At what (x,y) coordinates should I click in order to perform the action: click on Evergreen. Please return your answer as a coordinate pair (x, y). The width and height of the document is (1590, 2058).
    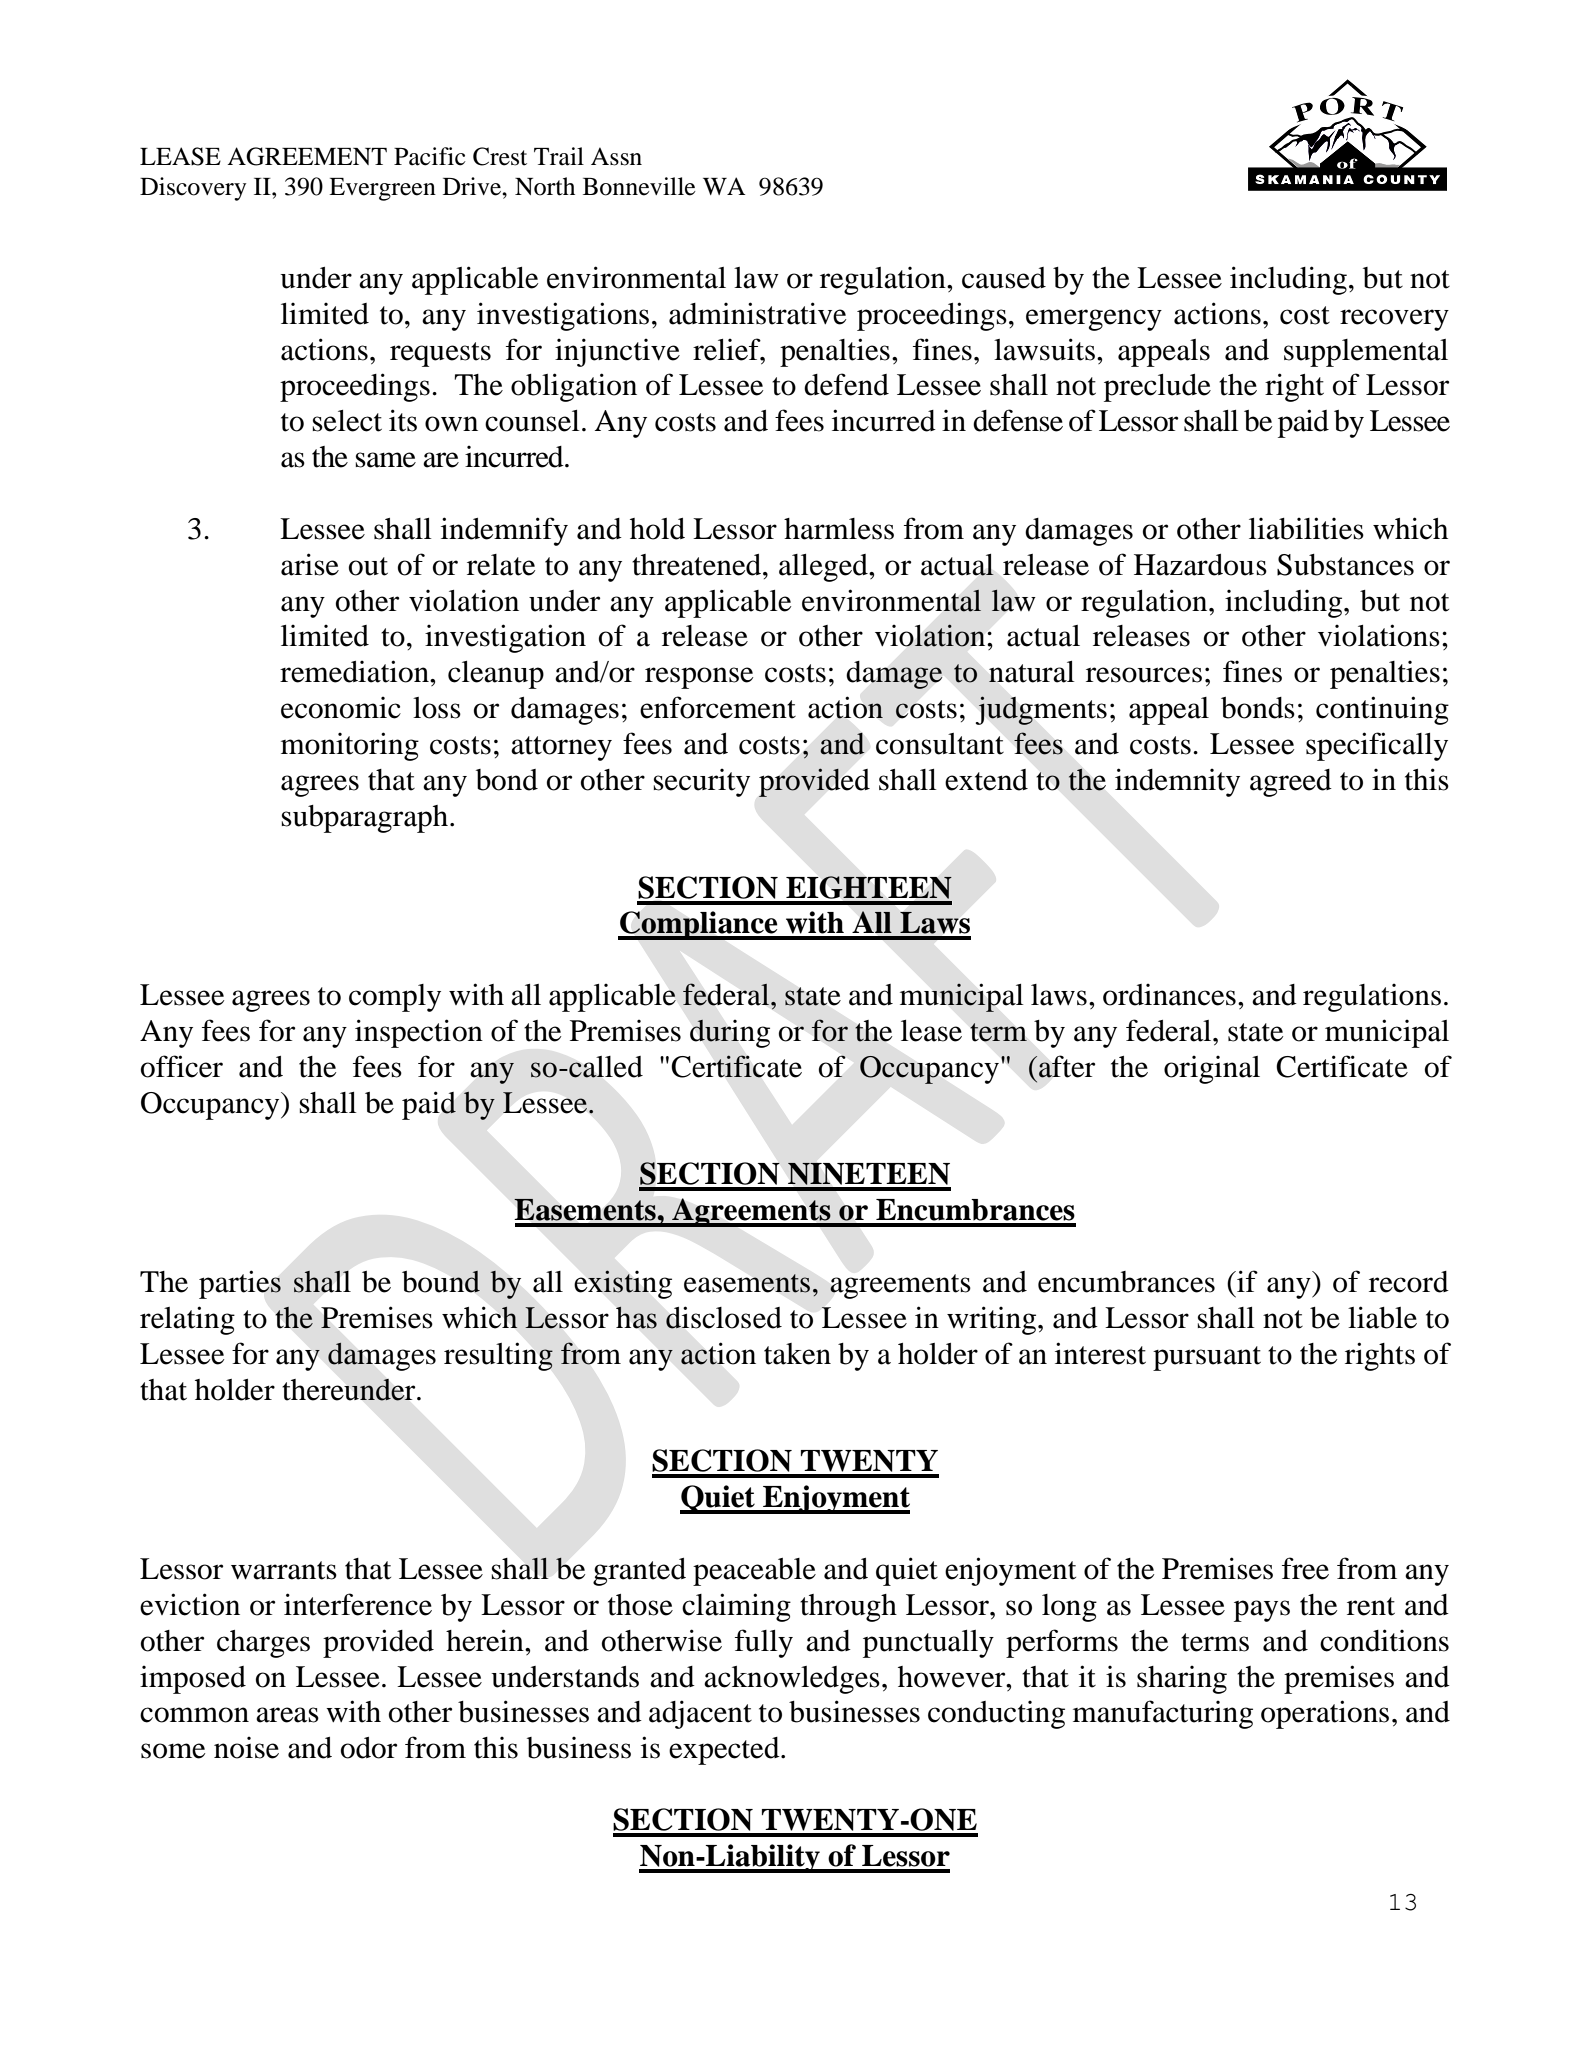
    Looking at the image, I should click on (382, 189).
